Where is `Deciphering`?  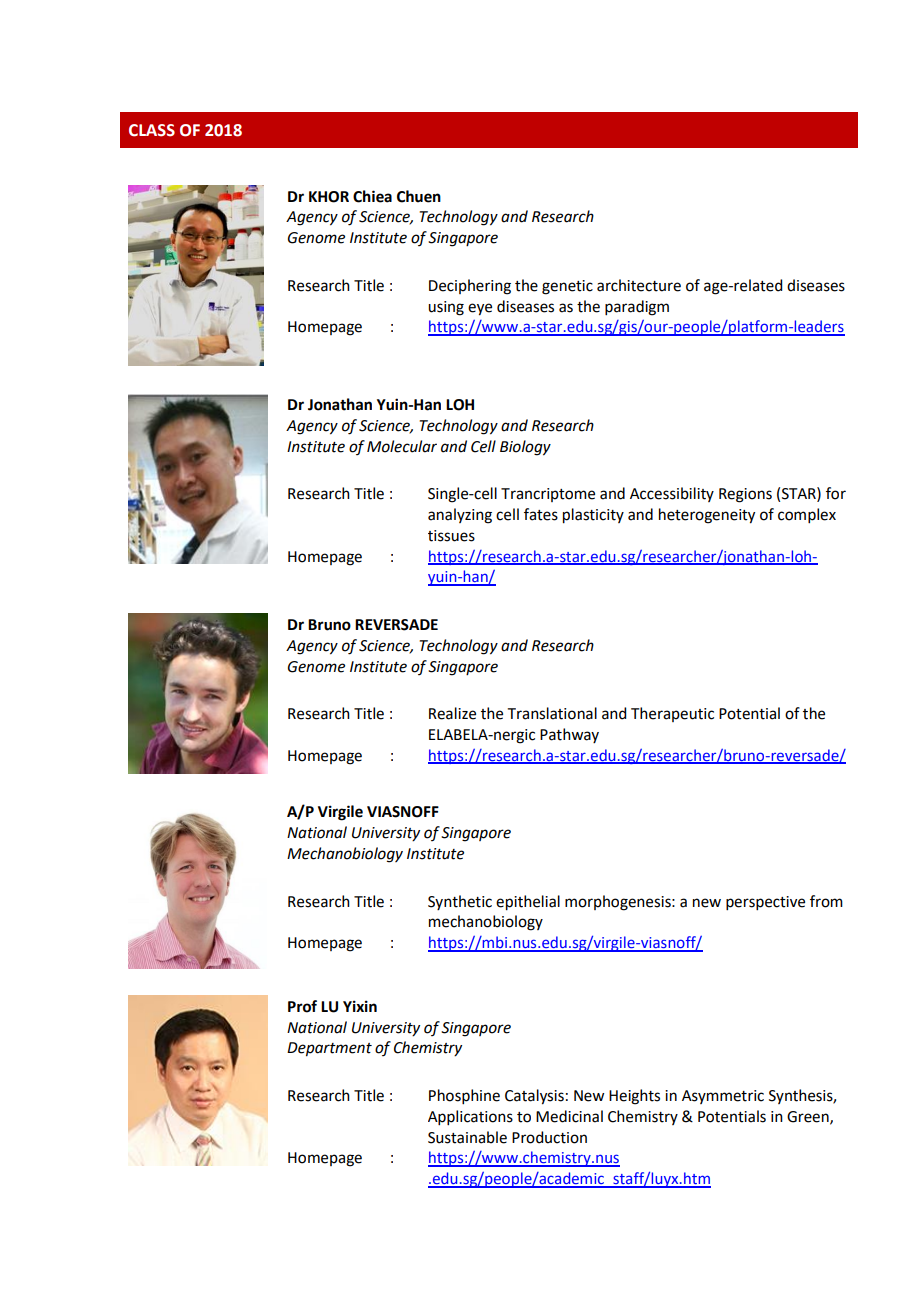 Deciphering is located at coordinates (470, 287).
